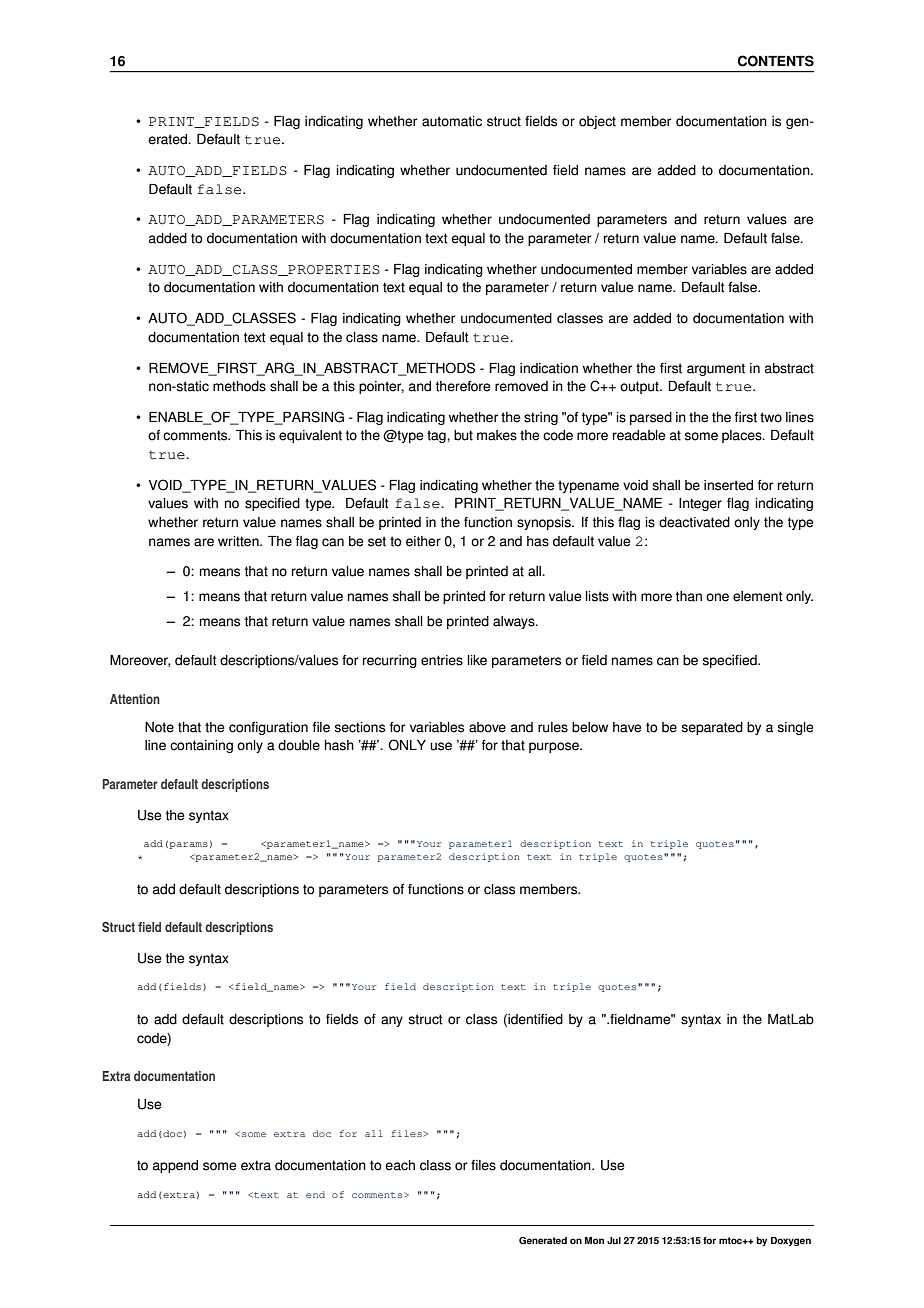  What do you see at coordinates (135, 699) in the screenshot?
I see `Attention` at bounding box center [135, 699].
